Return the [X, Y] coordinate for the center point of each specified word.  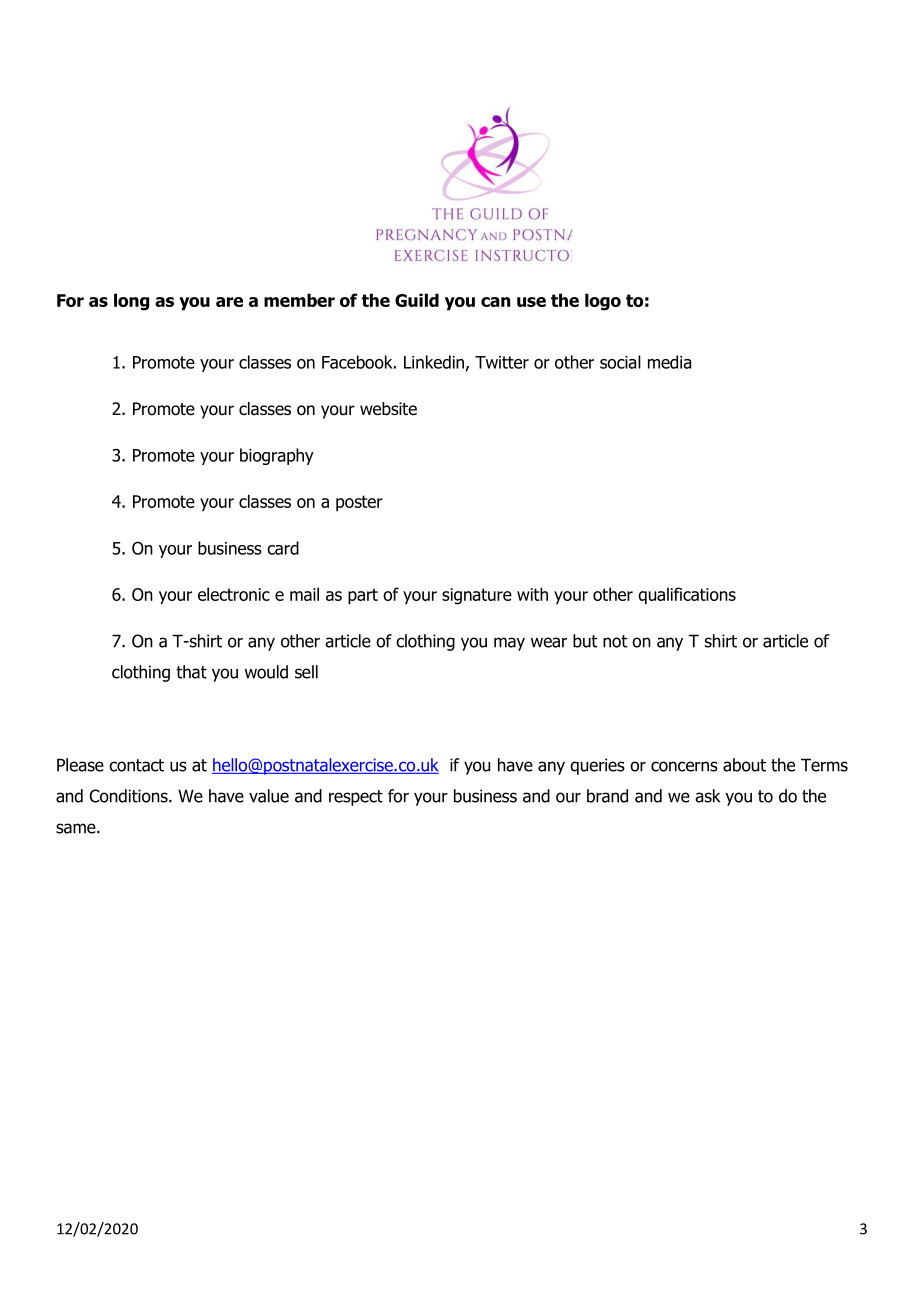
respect [356, 798]
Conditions [130, 796]
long [131, 302]
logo [603, 302]
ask [707, 796]
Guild [417, 300]
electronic [234, 594]
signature [477, 596]
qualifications [687, 596]
